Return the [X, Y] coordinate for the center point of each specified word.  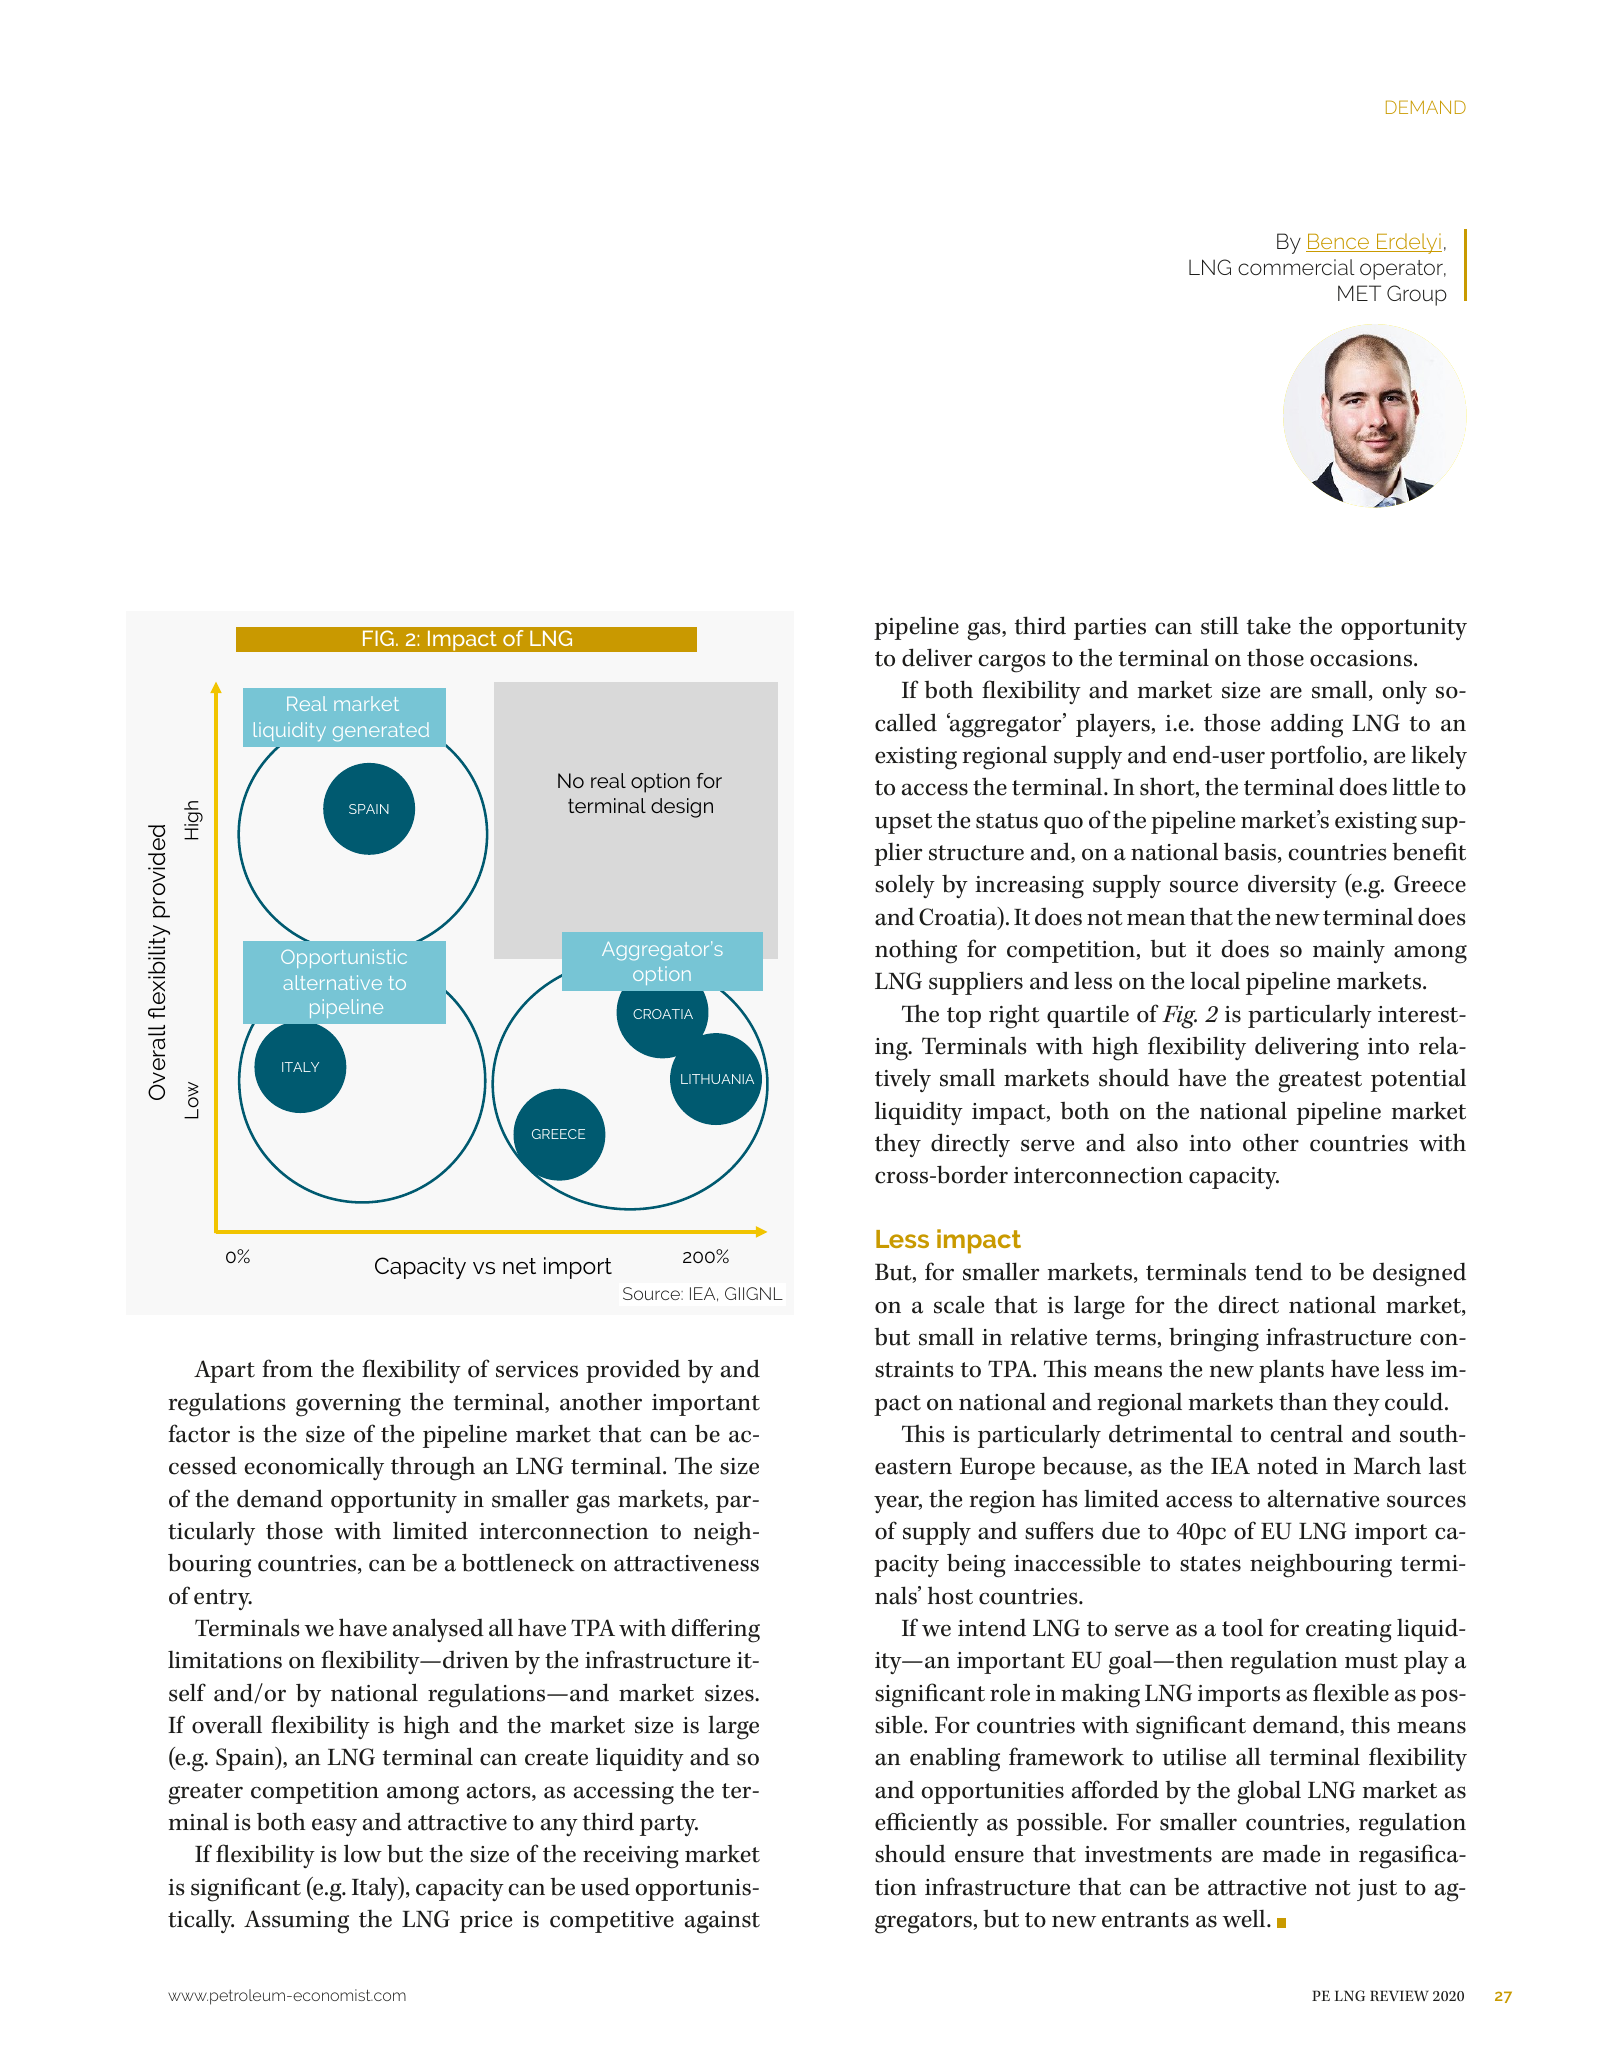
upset [903, 823]
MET [1359, 293]
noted [1287, 1465]
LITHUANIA [717, 1079]
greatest [1320, 1082]
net [519, 1266]
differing [715, 1630]
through [433, 1468]
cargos [1012, 663]
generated [381, 731]
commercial [1296, 267]
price [486, 1922]
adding [1307, 725]
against [722, 1922]
